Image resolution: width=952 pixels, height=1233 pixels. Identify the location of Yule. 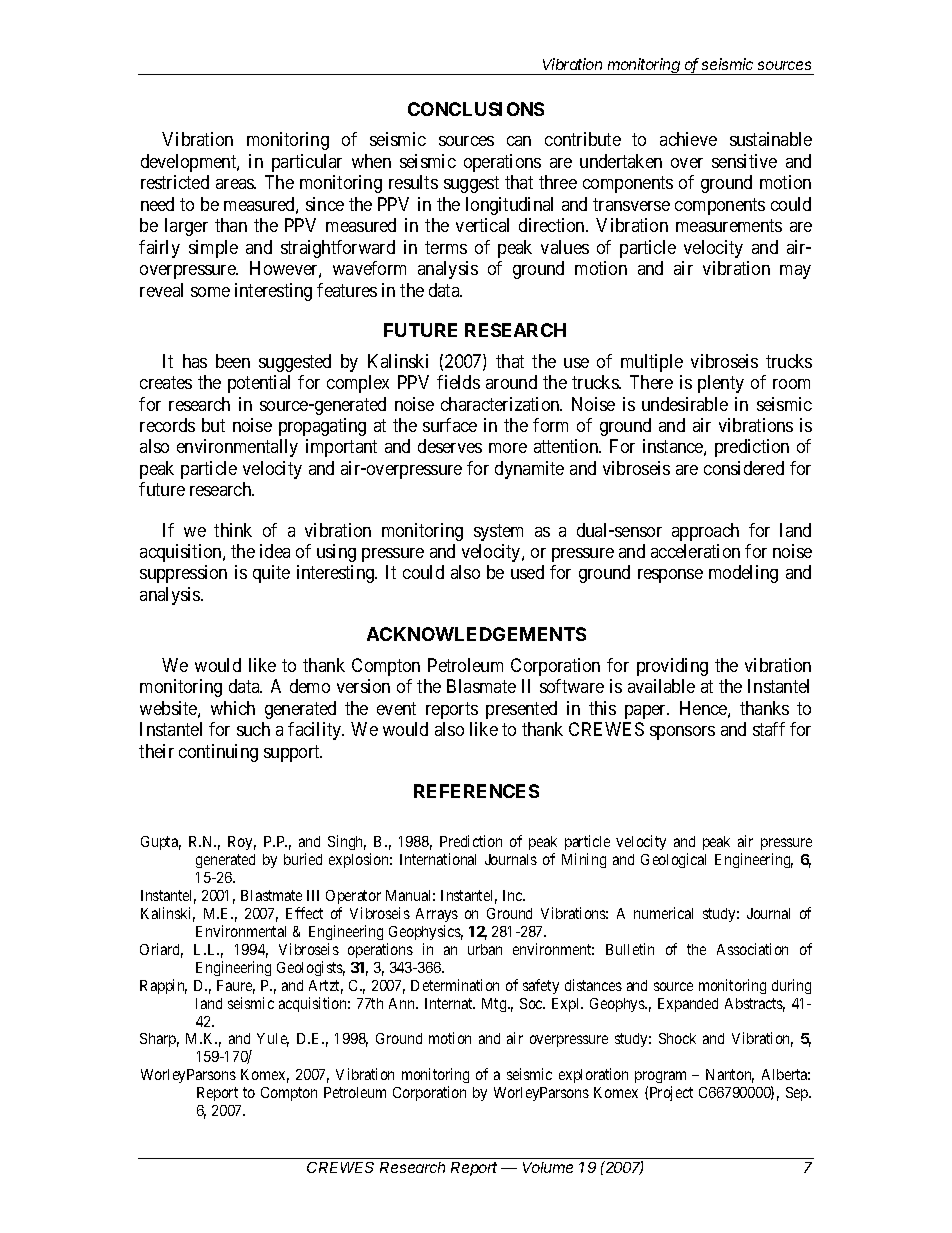
(273, 1040).
